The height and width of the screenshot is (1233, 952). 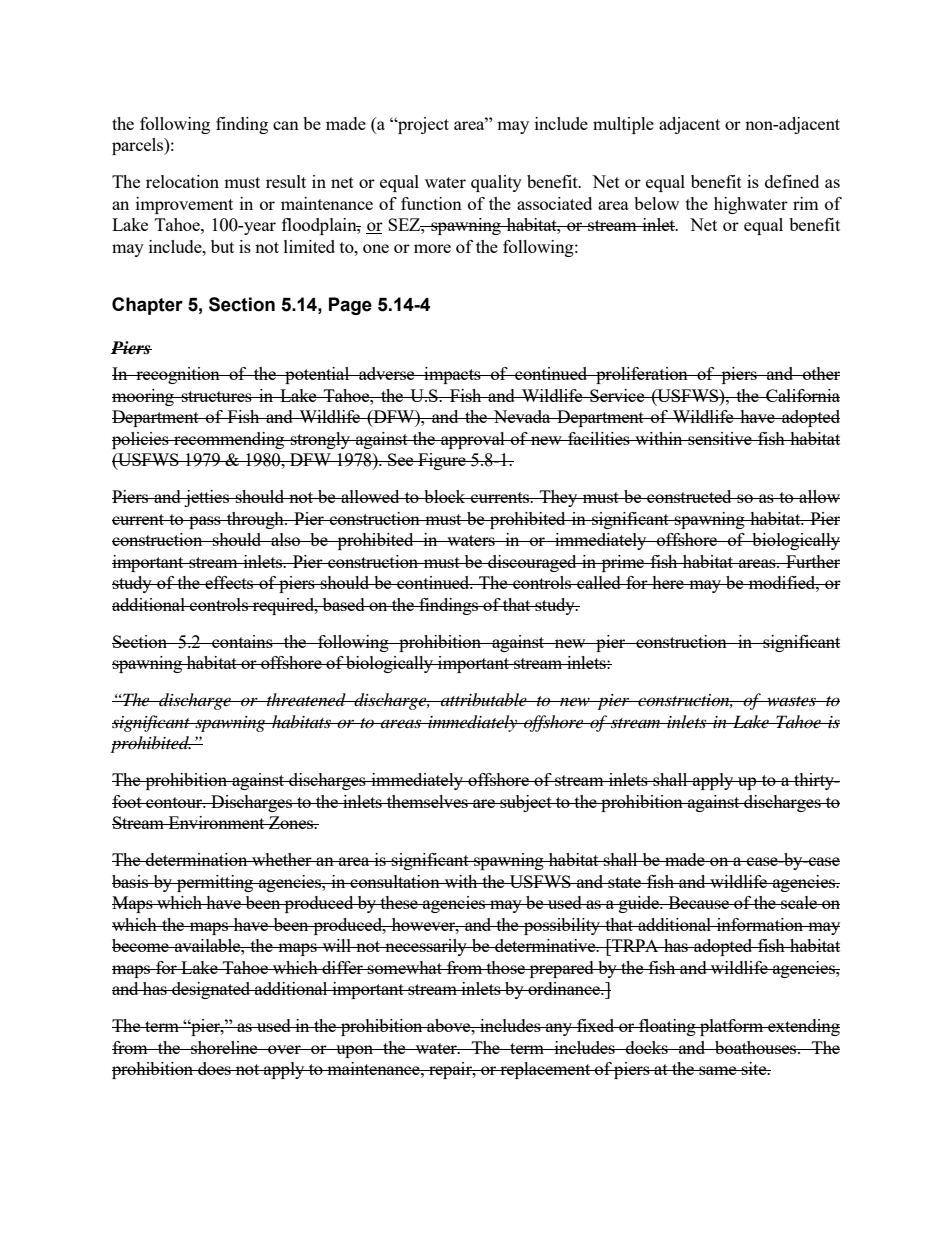 What do you see at coordinates (229, 582) in the screenshot?
I see `effects` at bounding box center [229, 582].
